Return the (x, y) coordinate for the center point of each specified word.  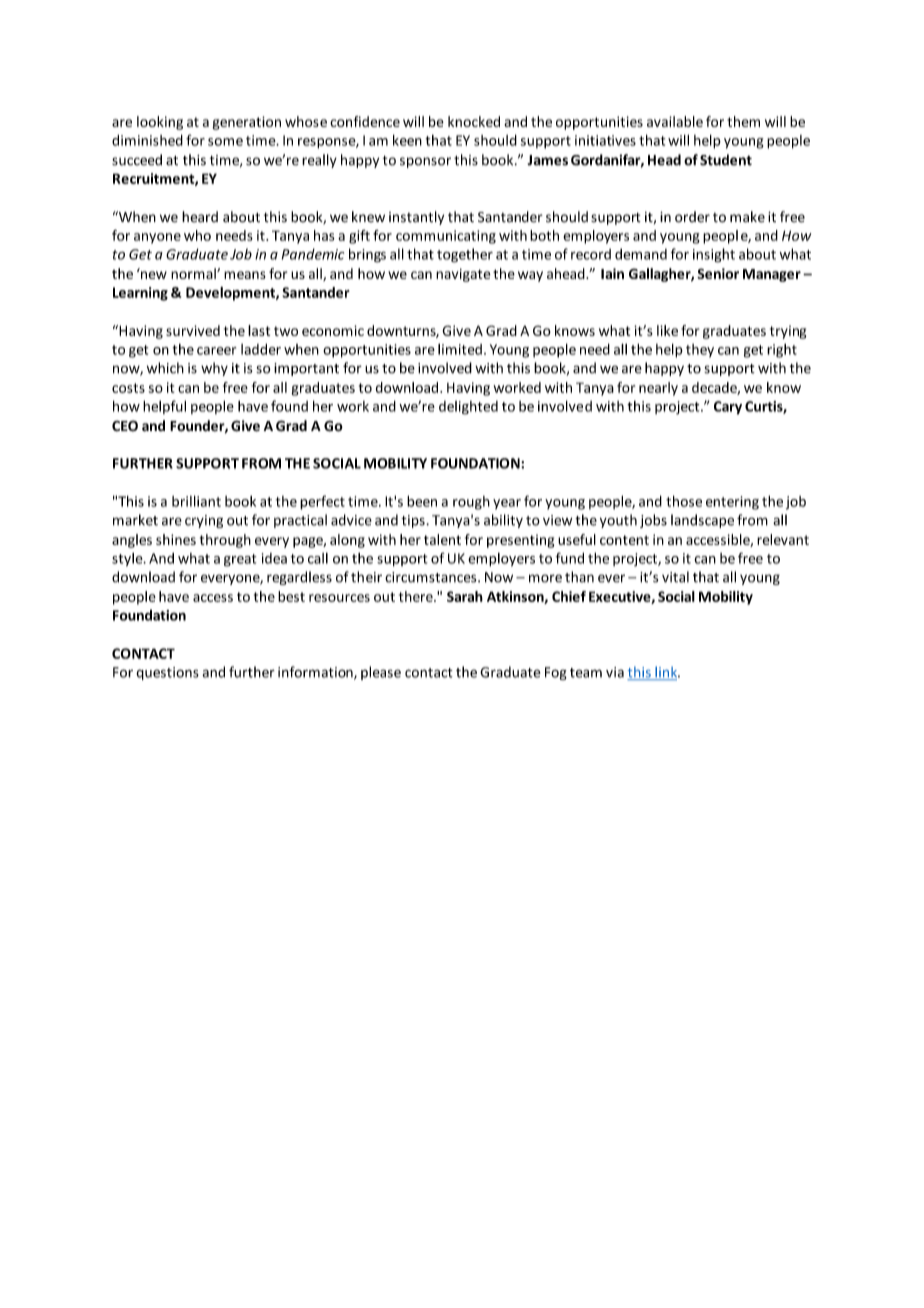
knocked (474, 121)
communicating (446, 237)
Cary (728, 408)
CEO (125, 426)
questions (167, 673)
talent (442, 539)
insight (714, 255)
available (675, 121)
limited (460, 349)
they (700, 351)
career (216, 351)
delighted (468, 408)
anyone (157, 238)
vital (675, 577)
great (240, 560)
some (225, 142)
